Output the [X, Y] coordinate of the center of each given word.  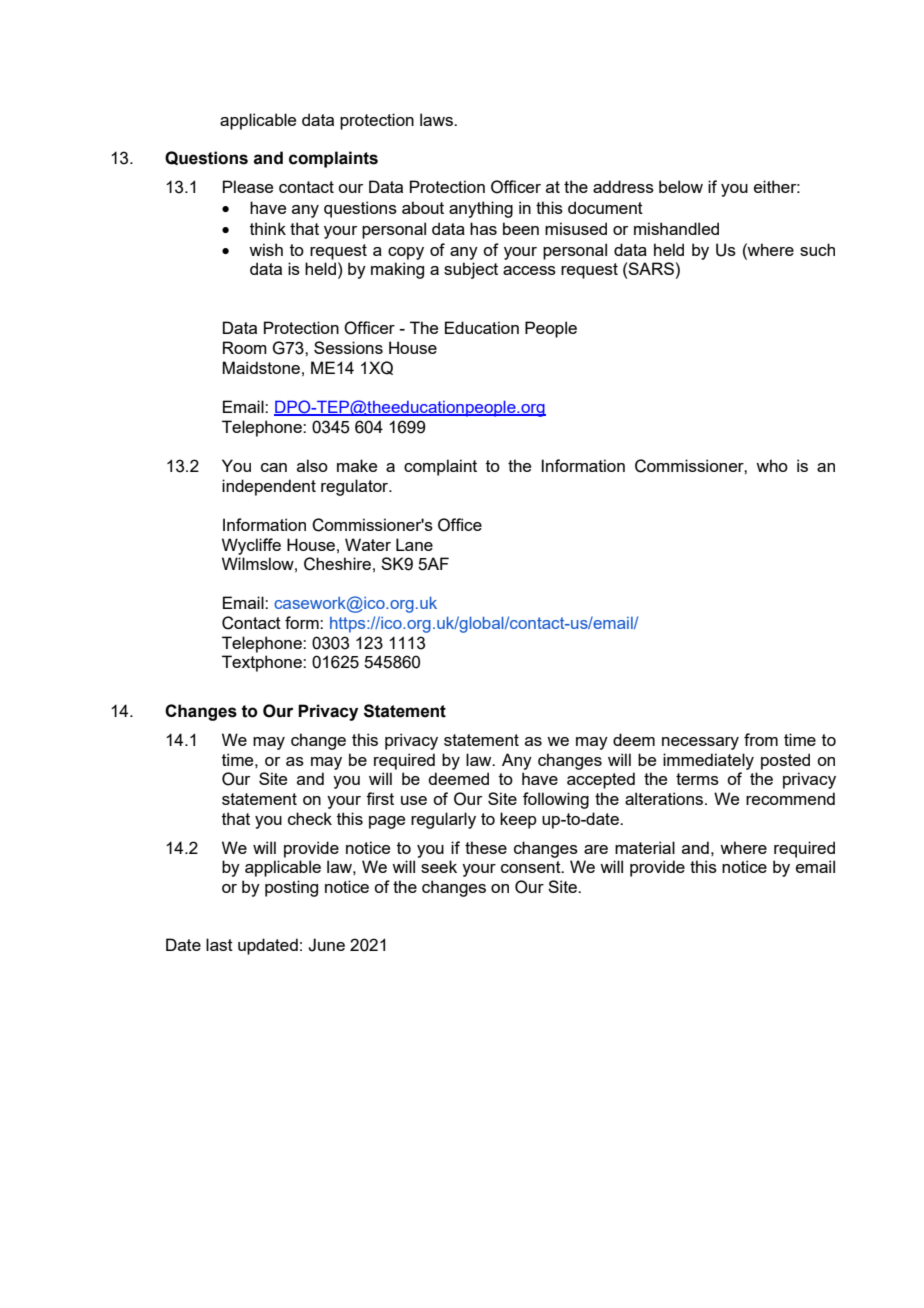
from [761, 739]
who [772, 465]
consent [532, 867]
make [357, 465]
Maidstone [261, 367]
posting [291, 888]
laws [437, 119]
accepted [601, 780]
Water [368, 544]
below [681, 186]
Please [248, 186]
